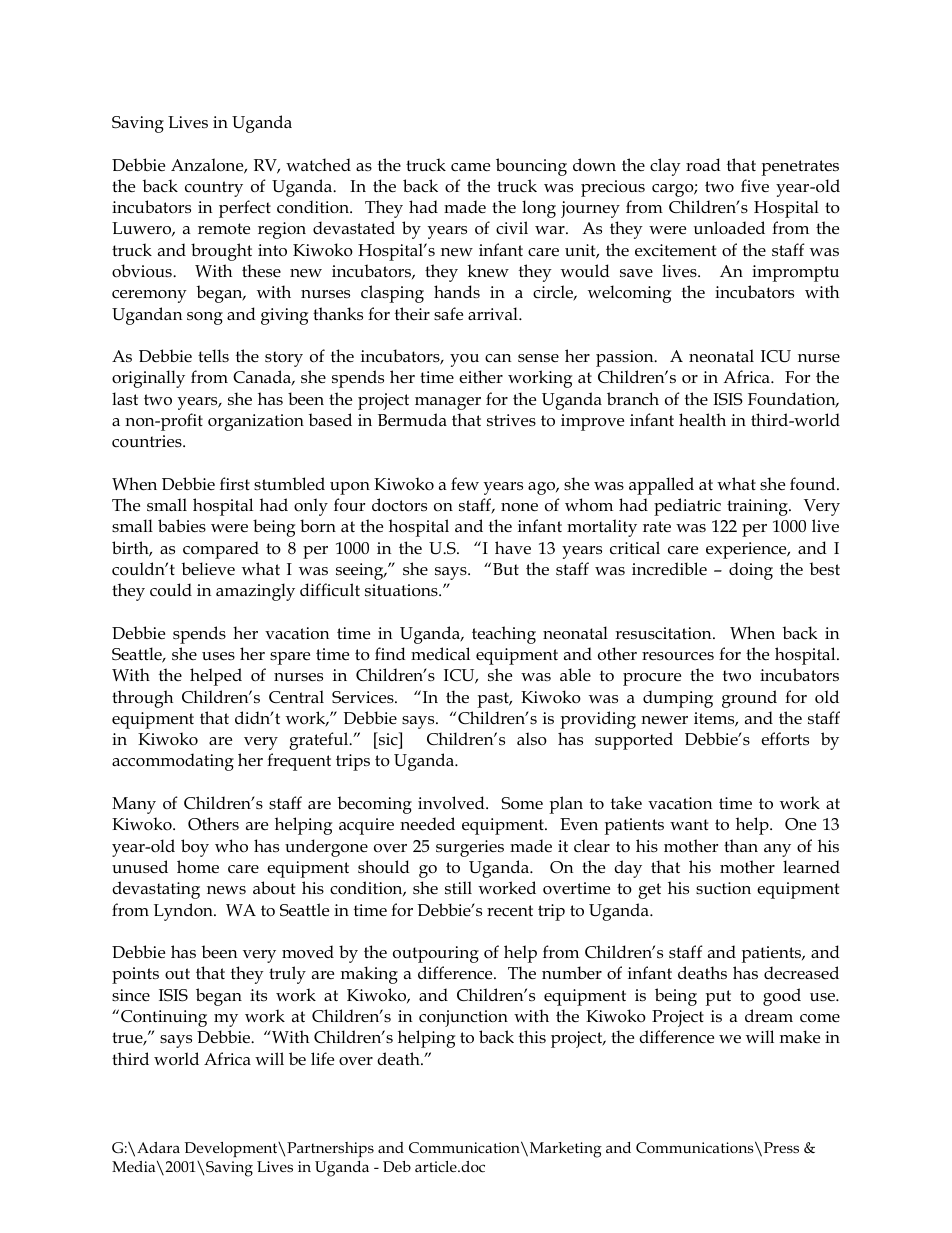  Describe the element at coordinates (702, 419) in the image. I see `health` at that location.
